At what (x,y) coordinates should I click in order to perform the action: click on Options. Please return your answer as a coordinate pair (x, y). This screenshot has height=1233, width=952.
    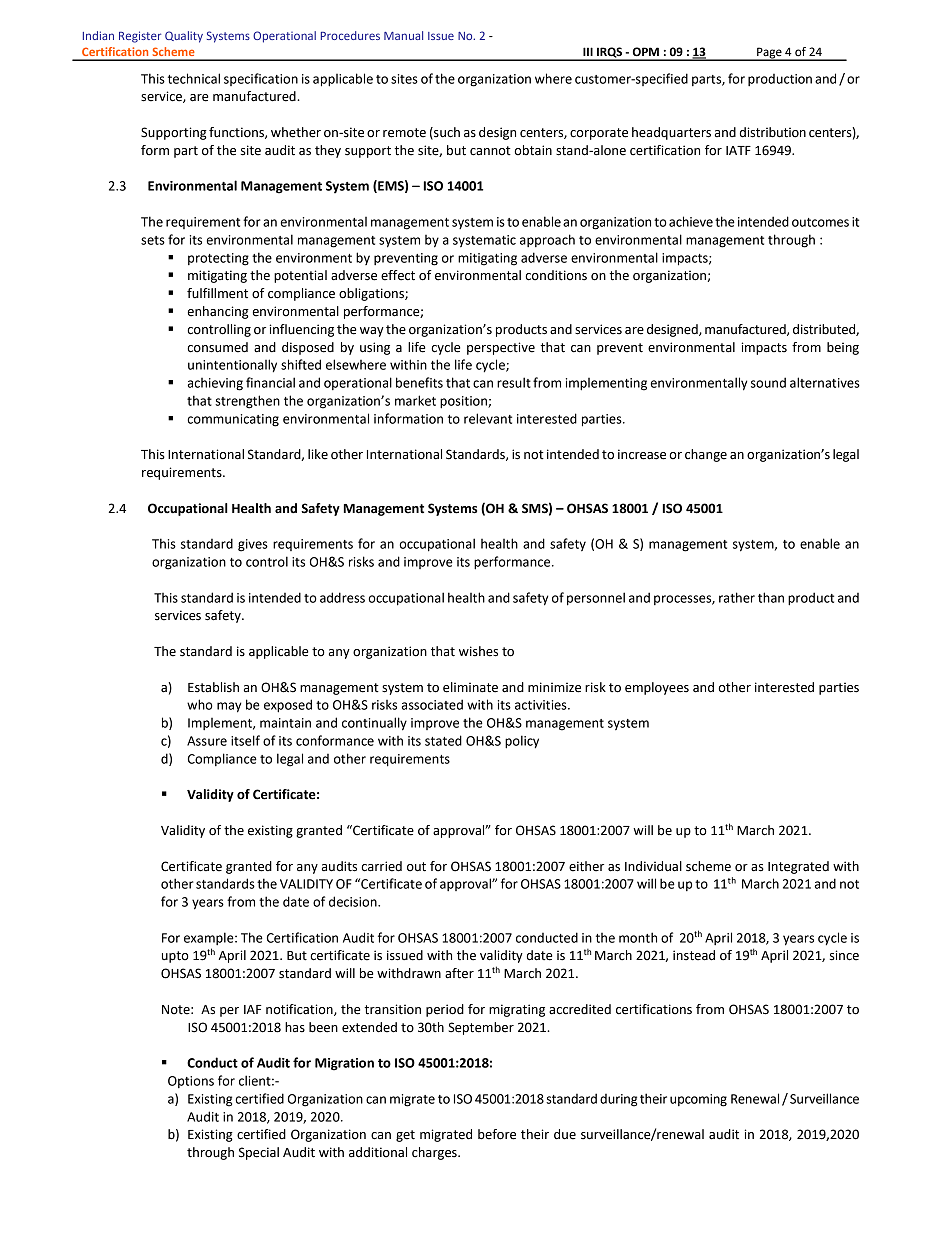
    Looking at the image, I should click on (191, 1082).
